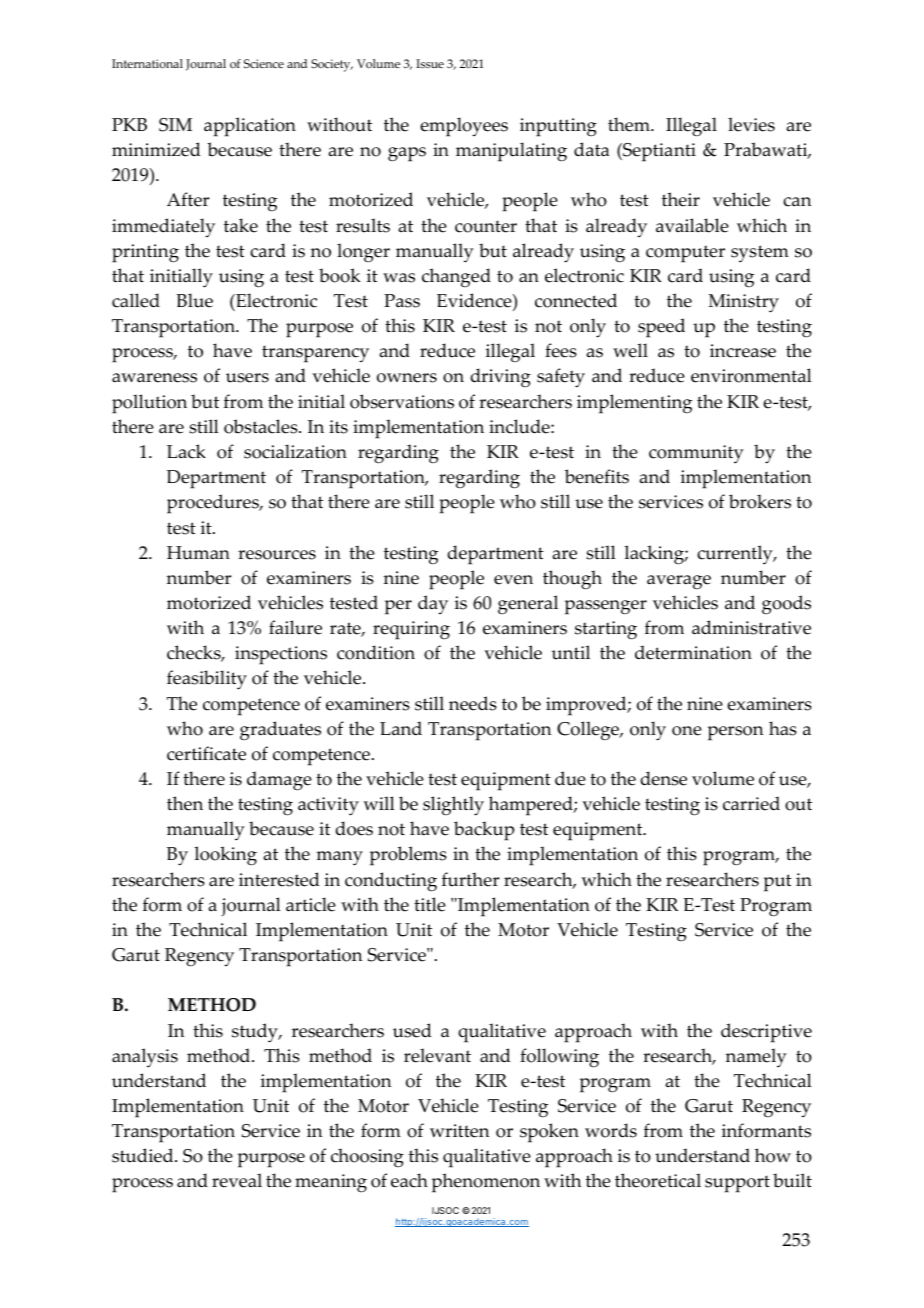  I want to click on levies, so click(751, 124).
